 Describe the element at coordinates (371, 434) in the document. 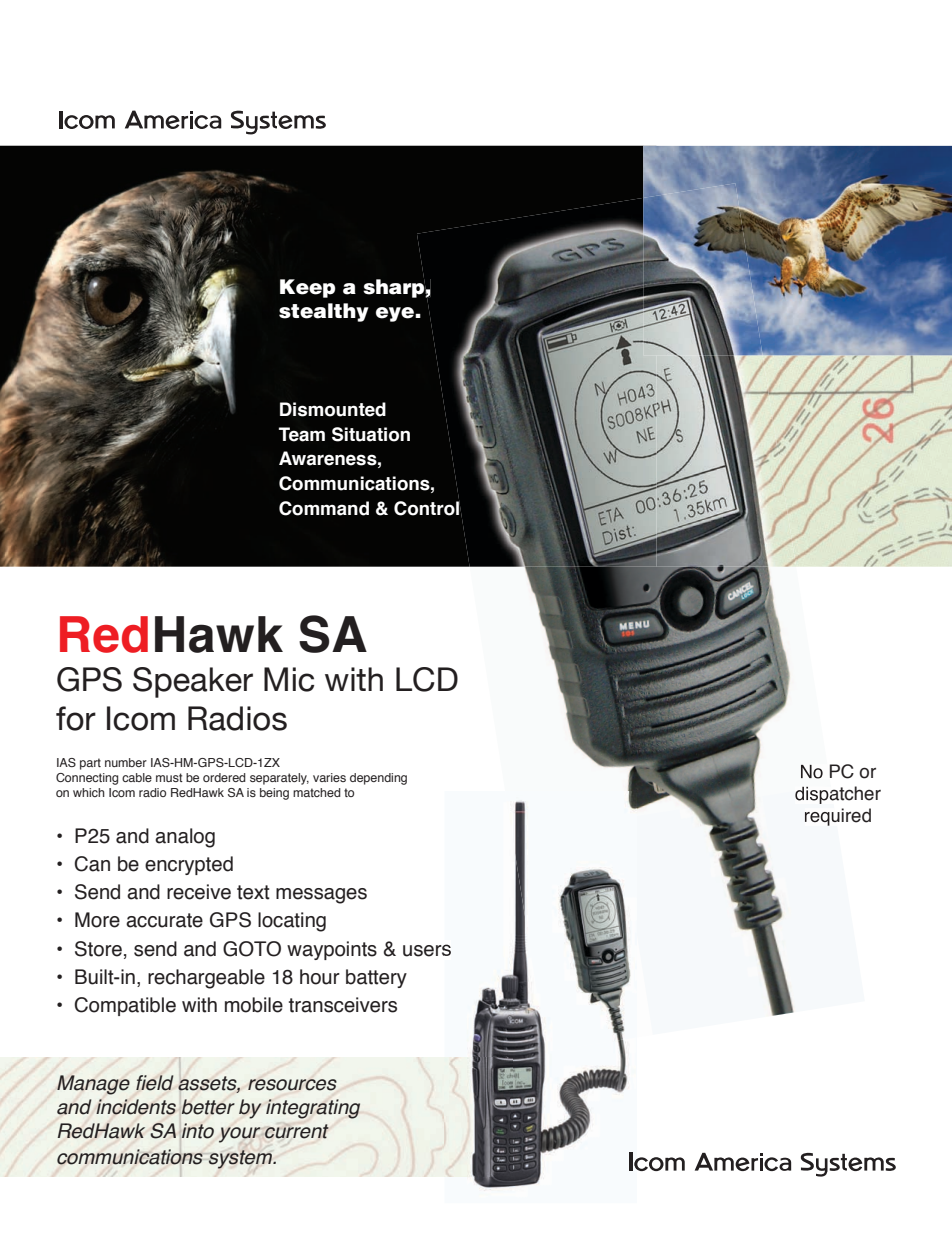

I see `Situation` at that location.
